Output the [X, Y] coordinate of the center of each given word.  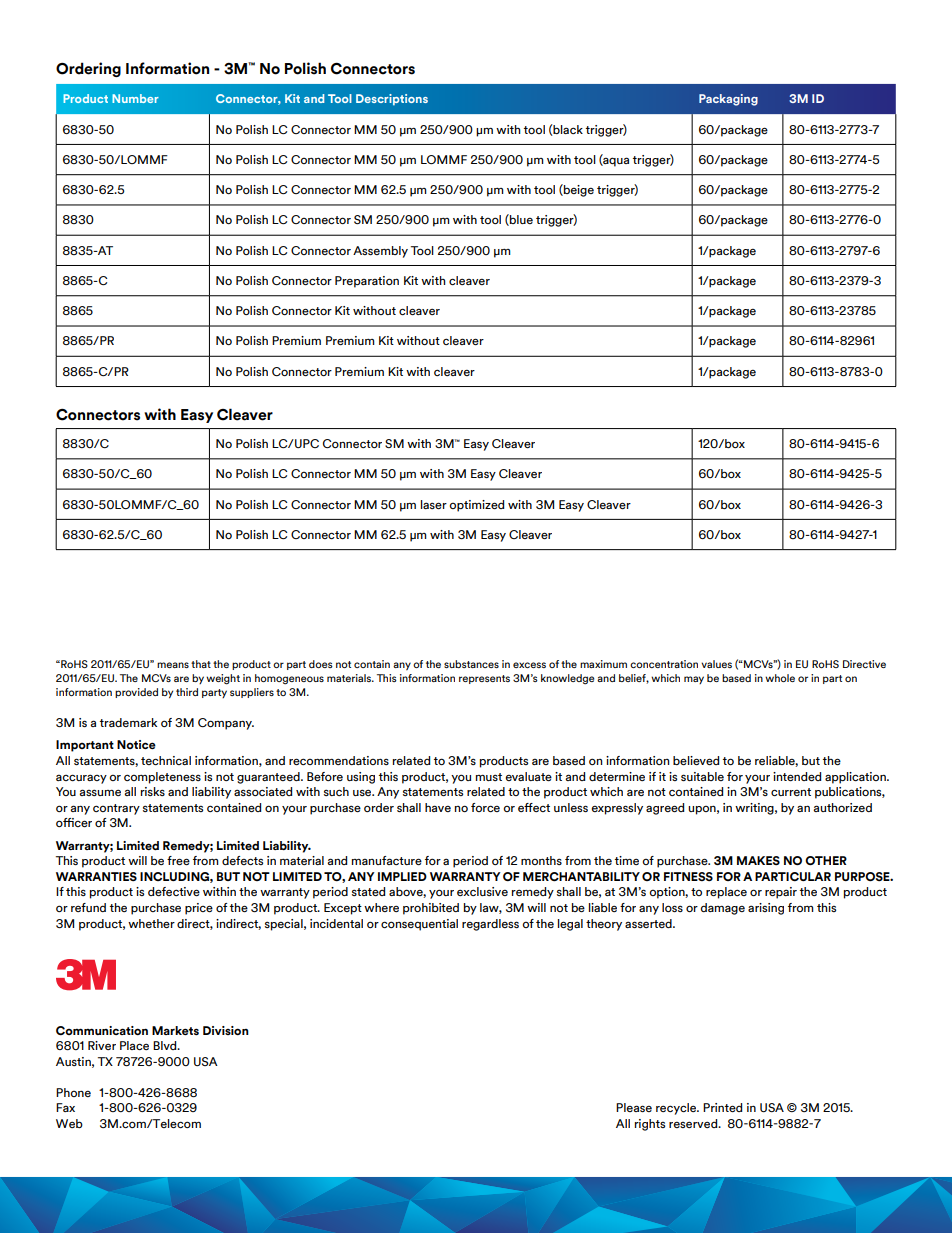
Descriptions [392, 100]
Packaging [728, 100]
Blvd [166, 1045]
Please [634, 1107]
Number [135, 98]
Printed [723, 1107]
